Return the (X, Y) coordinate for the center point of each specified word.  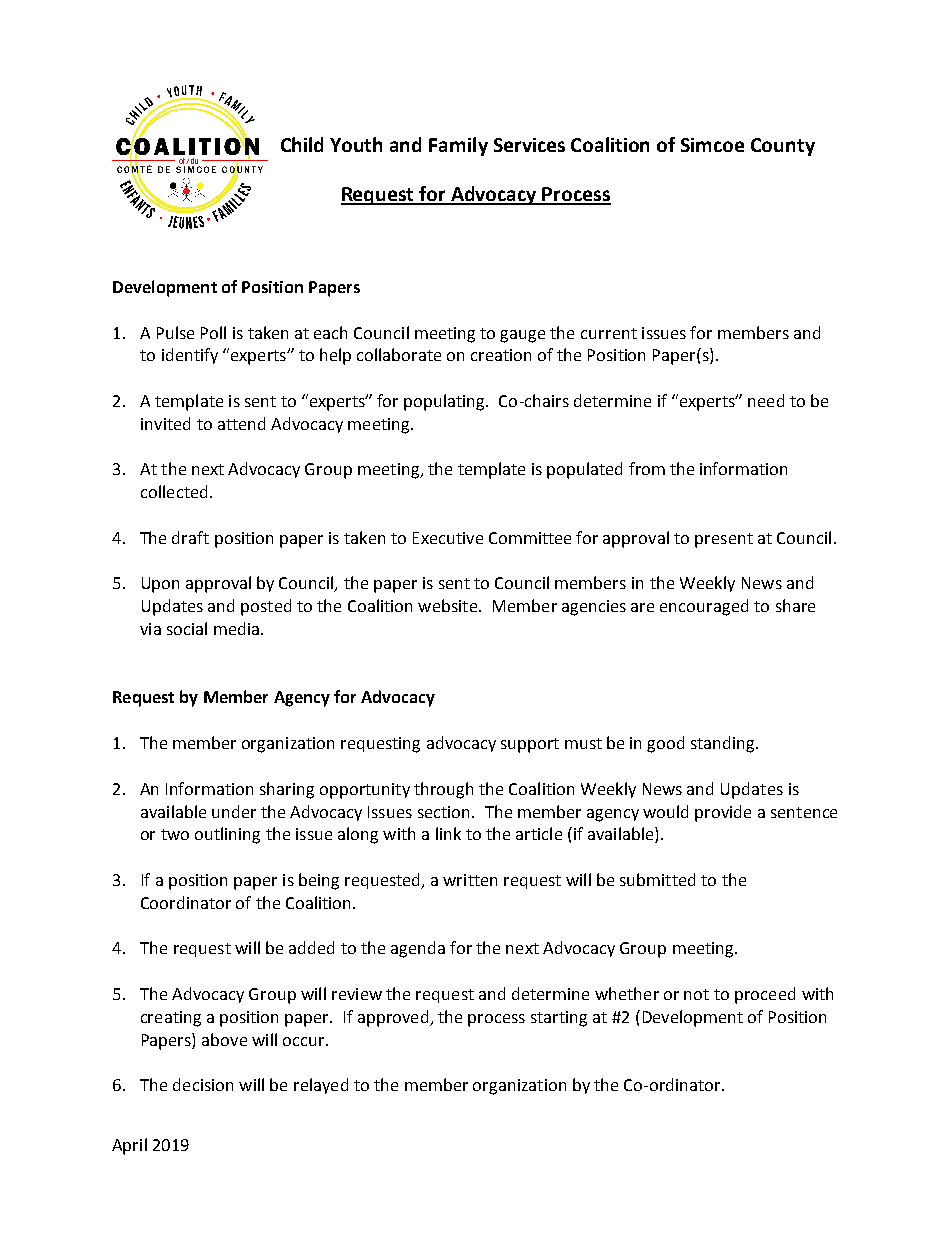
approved (394, 1018)
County (783, 147)
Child (302, 144)
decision (203, 1084)
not (696, 994)
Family (458, 146)
